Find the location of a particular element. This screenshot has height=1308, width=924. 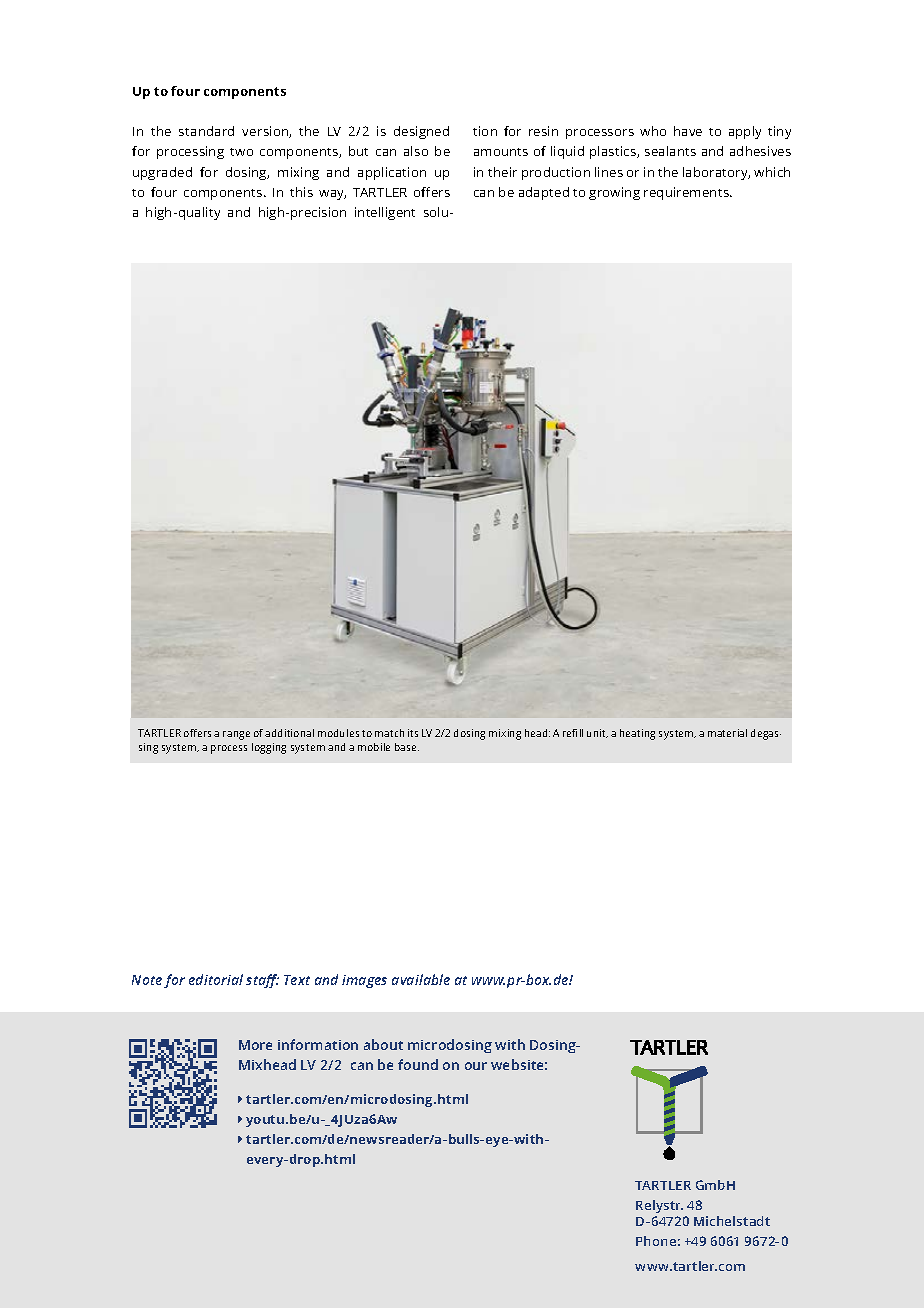

material is located at coordinates (727, 733).
